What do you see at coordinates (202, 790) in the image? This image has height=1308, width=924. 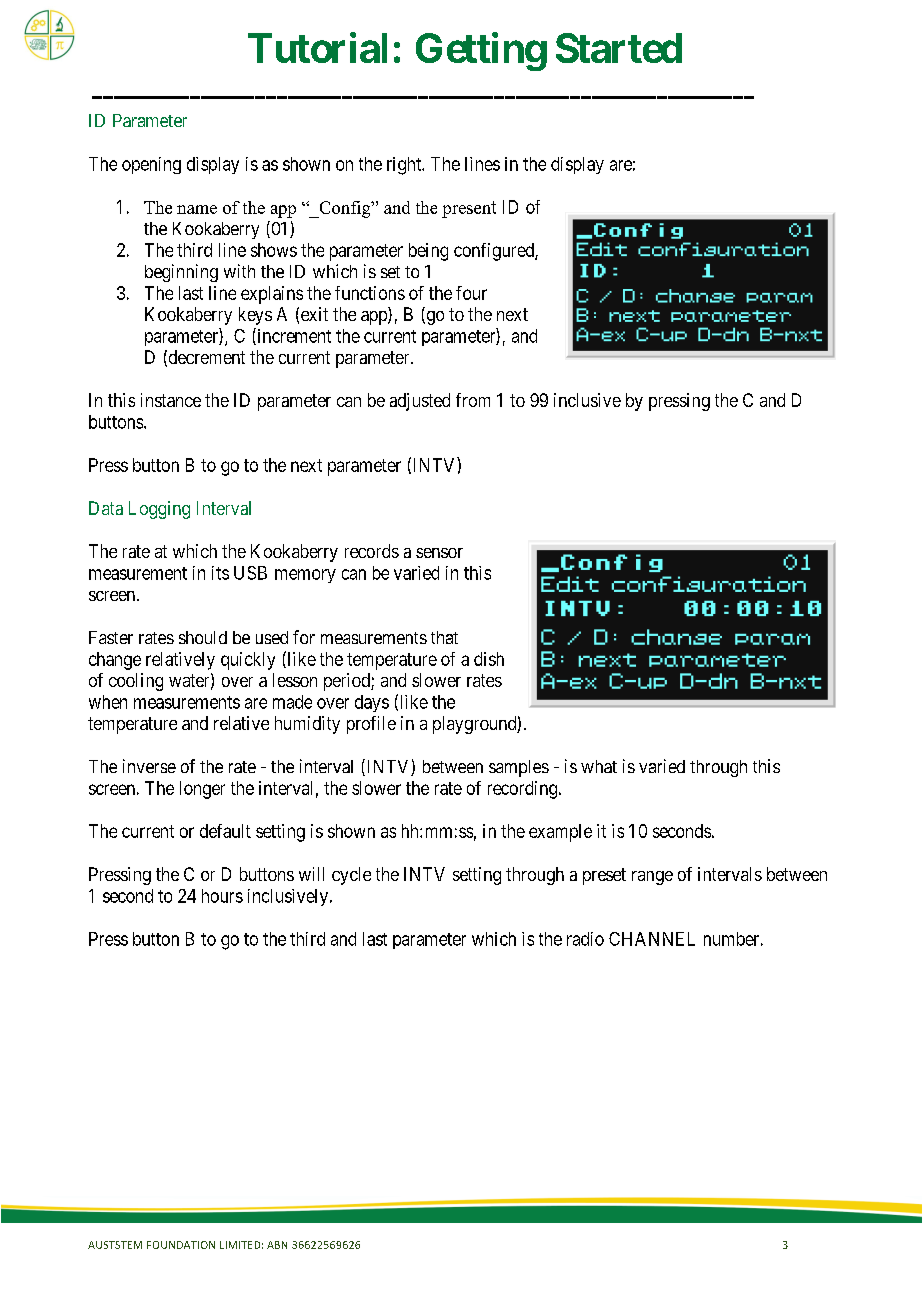 I see `longer` at bounding box center [202, 790].
